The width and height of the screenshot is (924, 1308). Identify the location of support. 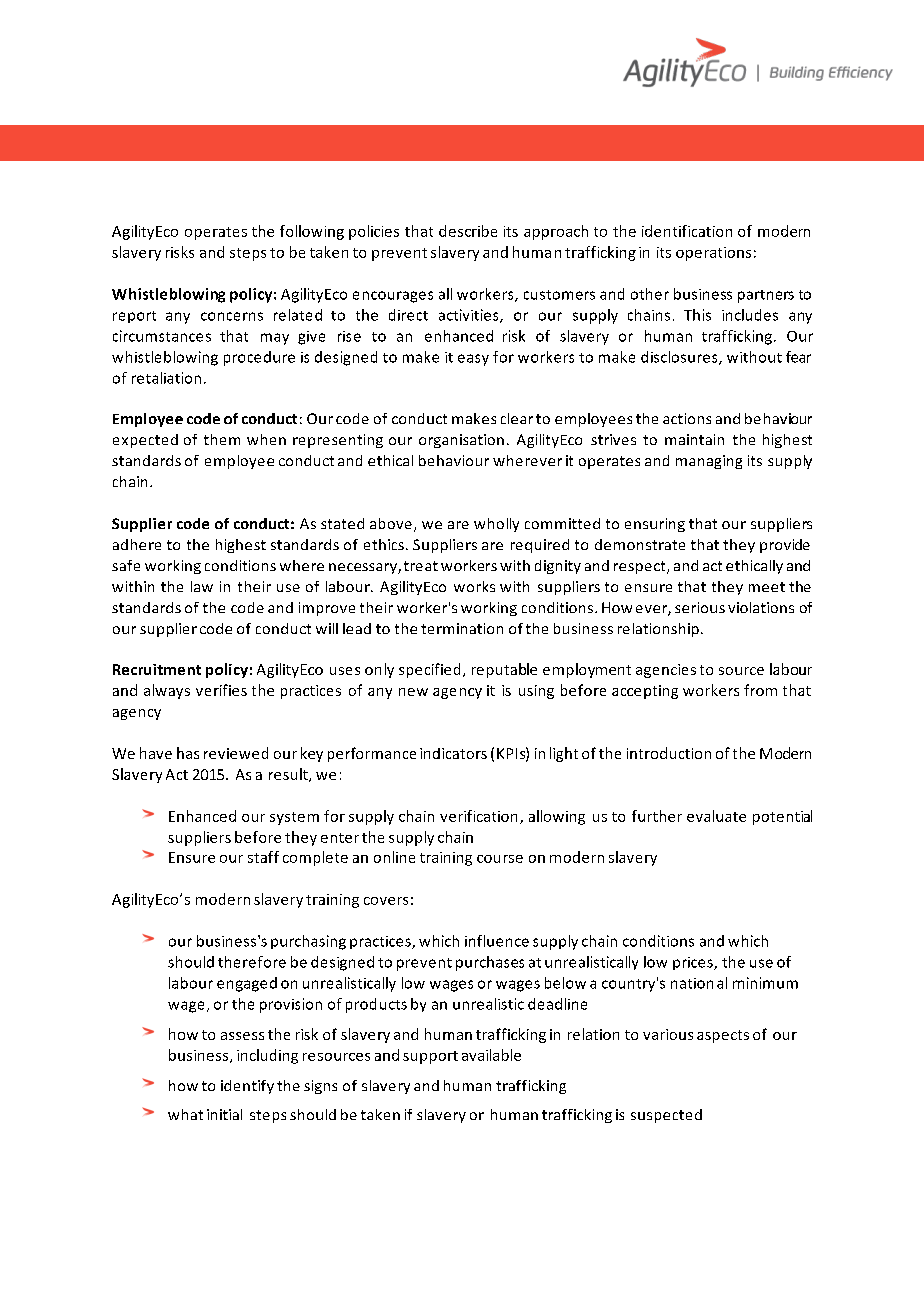
(430, 1057).
